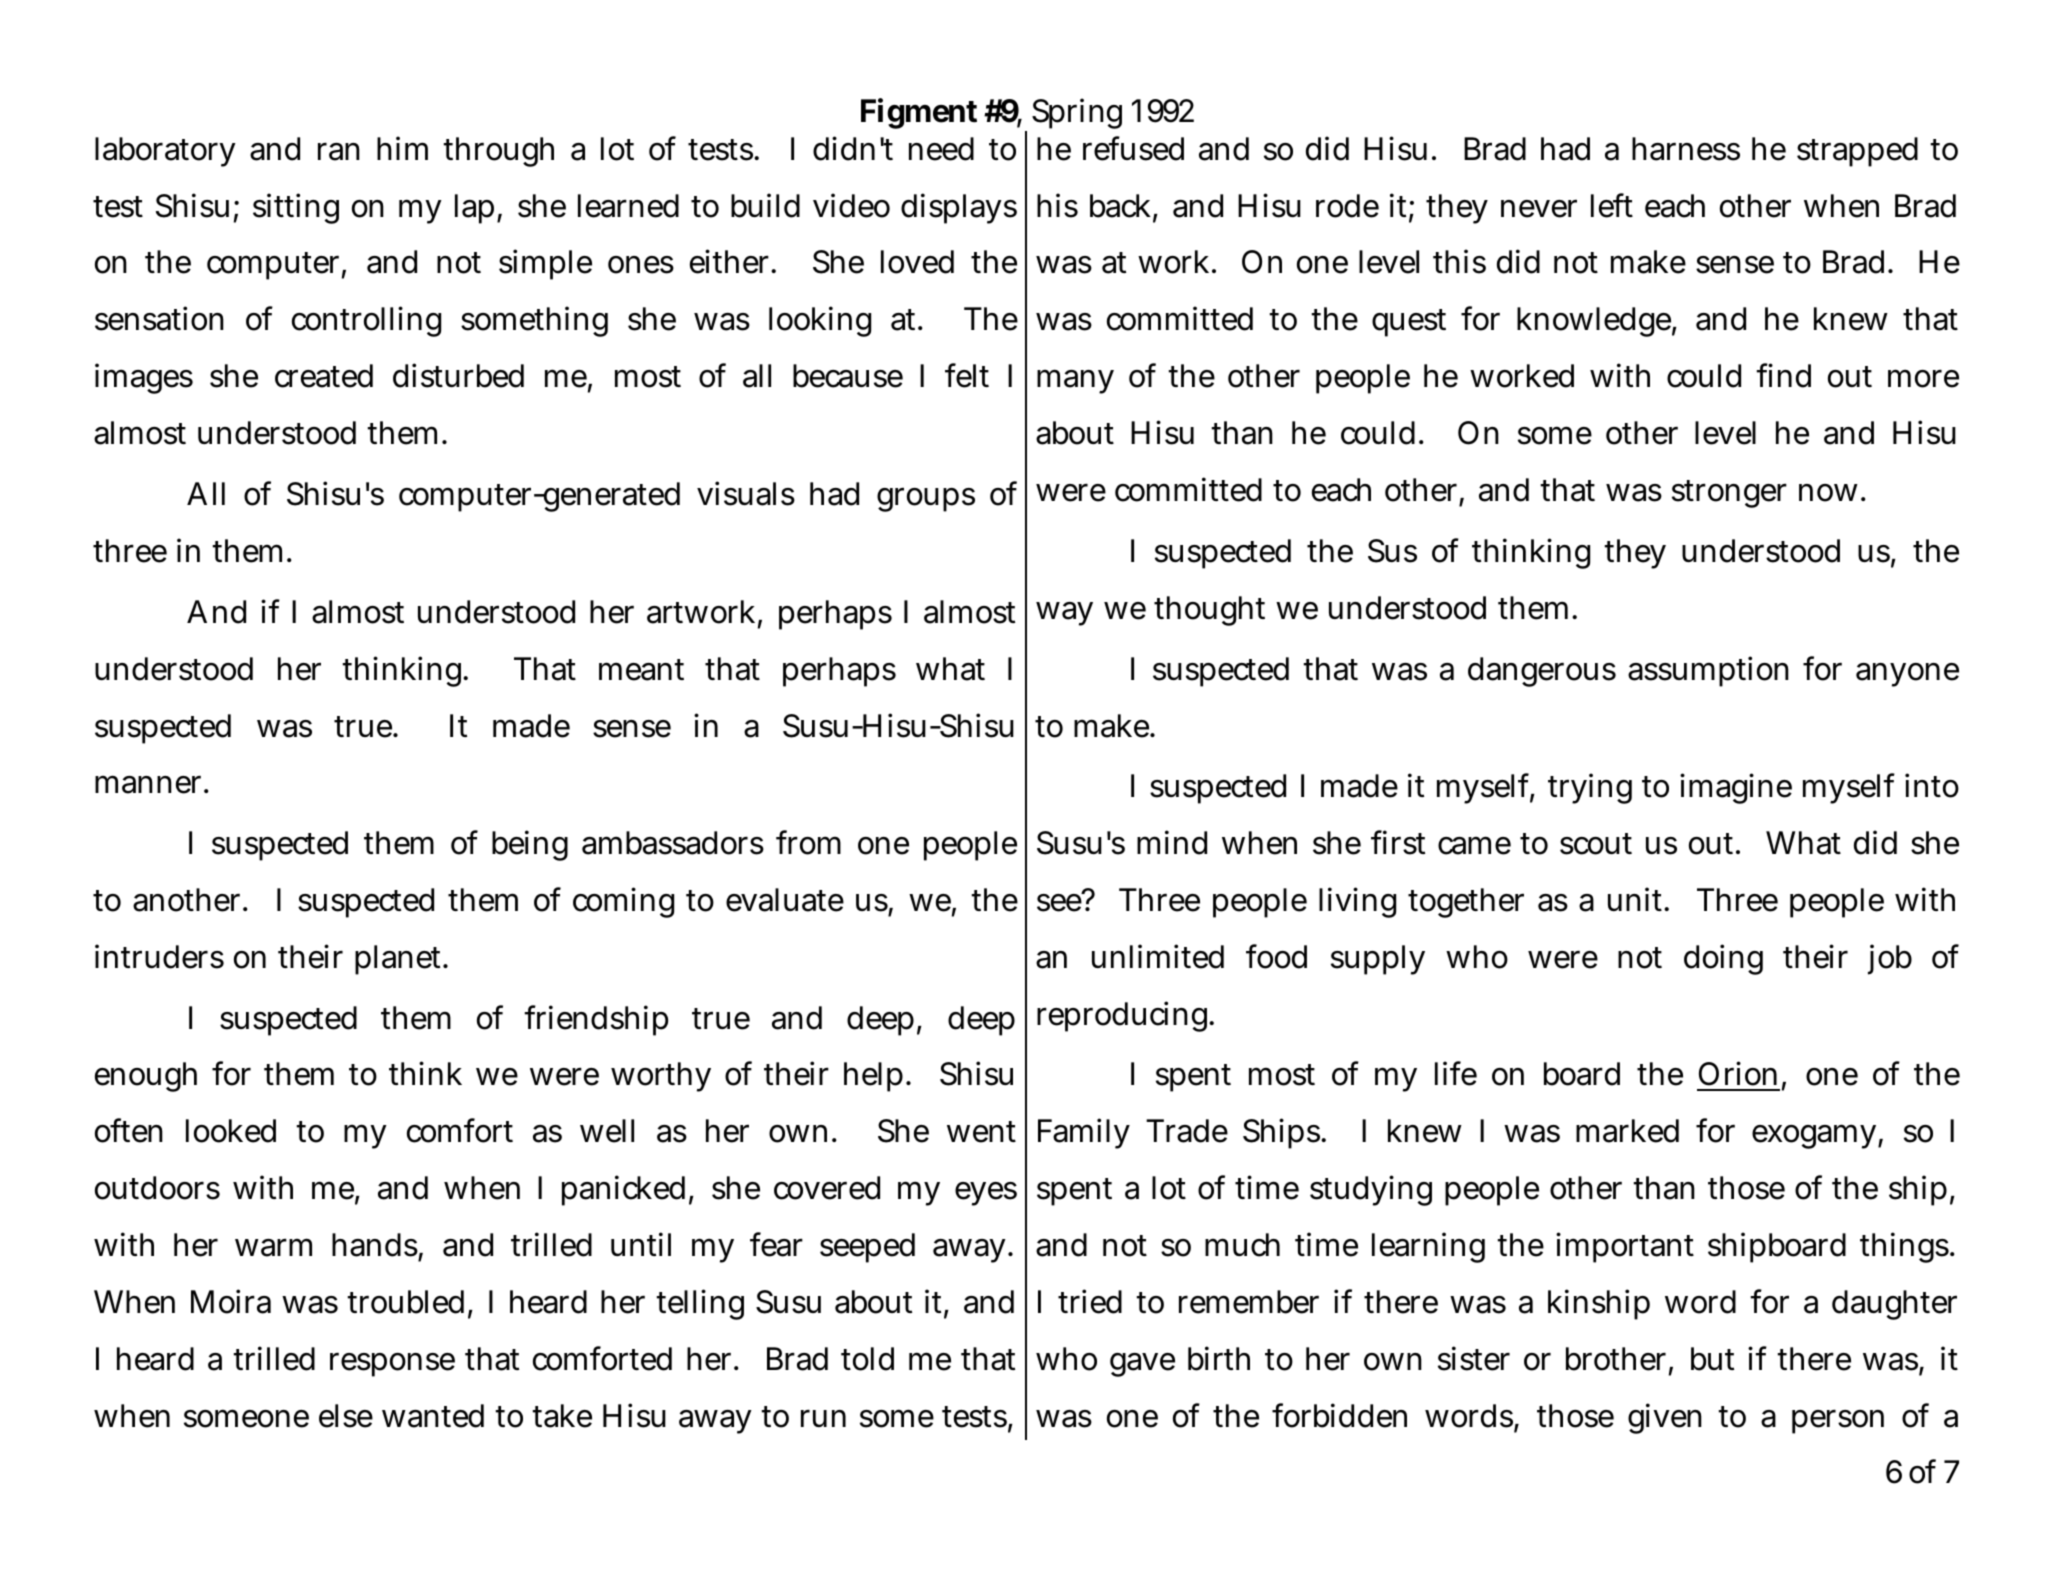 The height and width of the image is (1586, 2052). Describe the element at coordinates (1686, 149) in the image. I see `harness` at that location.
